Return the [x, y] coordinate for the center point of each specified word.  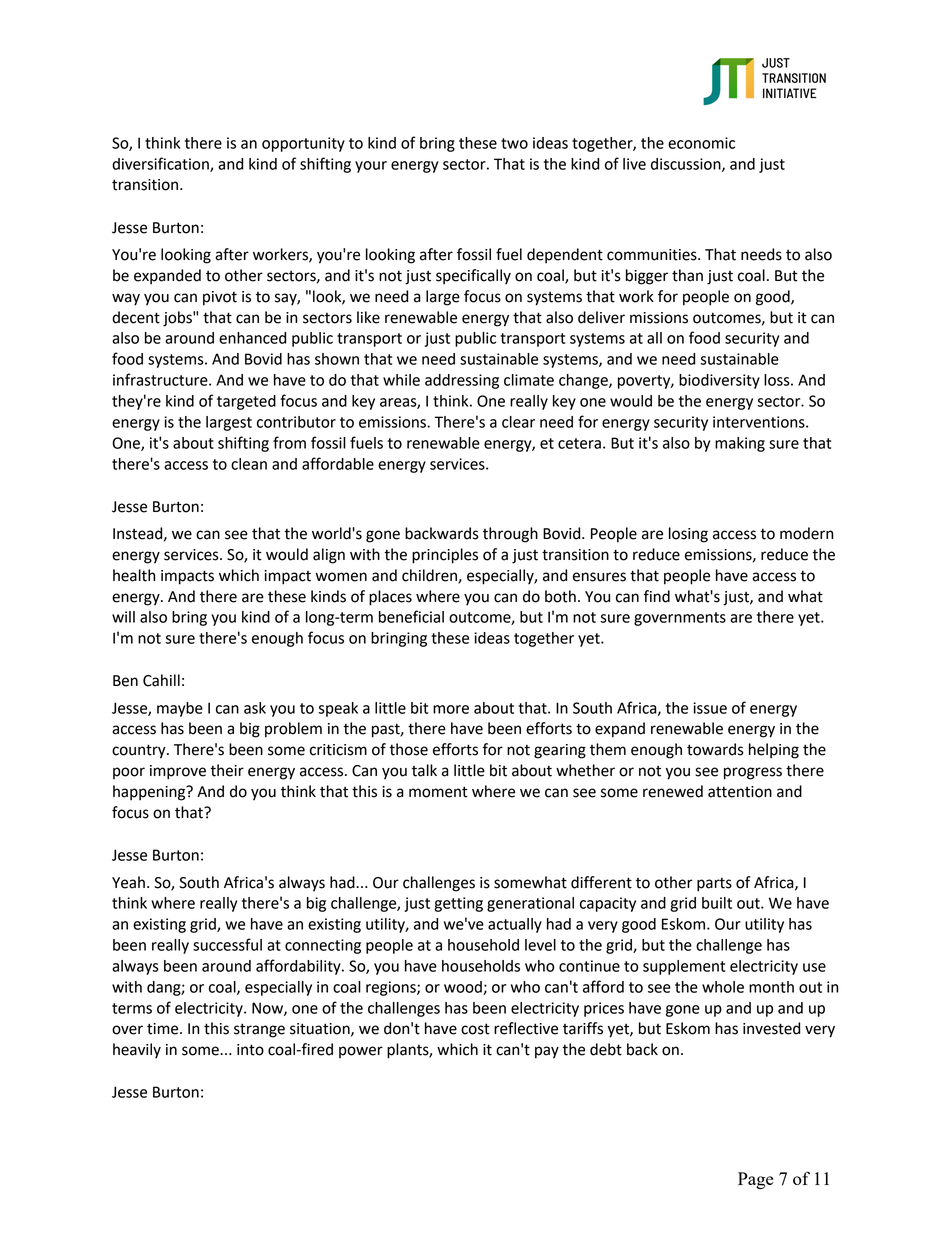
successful [227, 944]
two [514, 143]
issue [710, 708]
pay [547, 1052]
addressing [462, 381]
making [740, 444]
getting [458, 904]
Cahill [161, 680]
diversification [161, 164]
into [250, 1050]
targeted [246, 402]
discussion [687, 165]
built [717, 903]
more [451, 709]
